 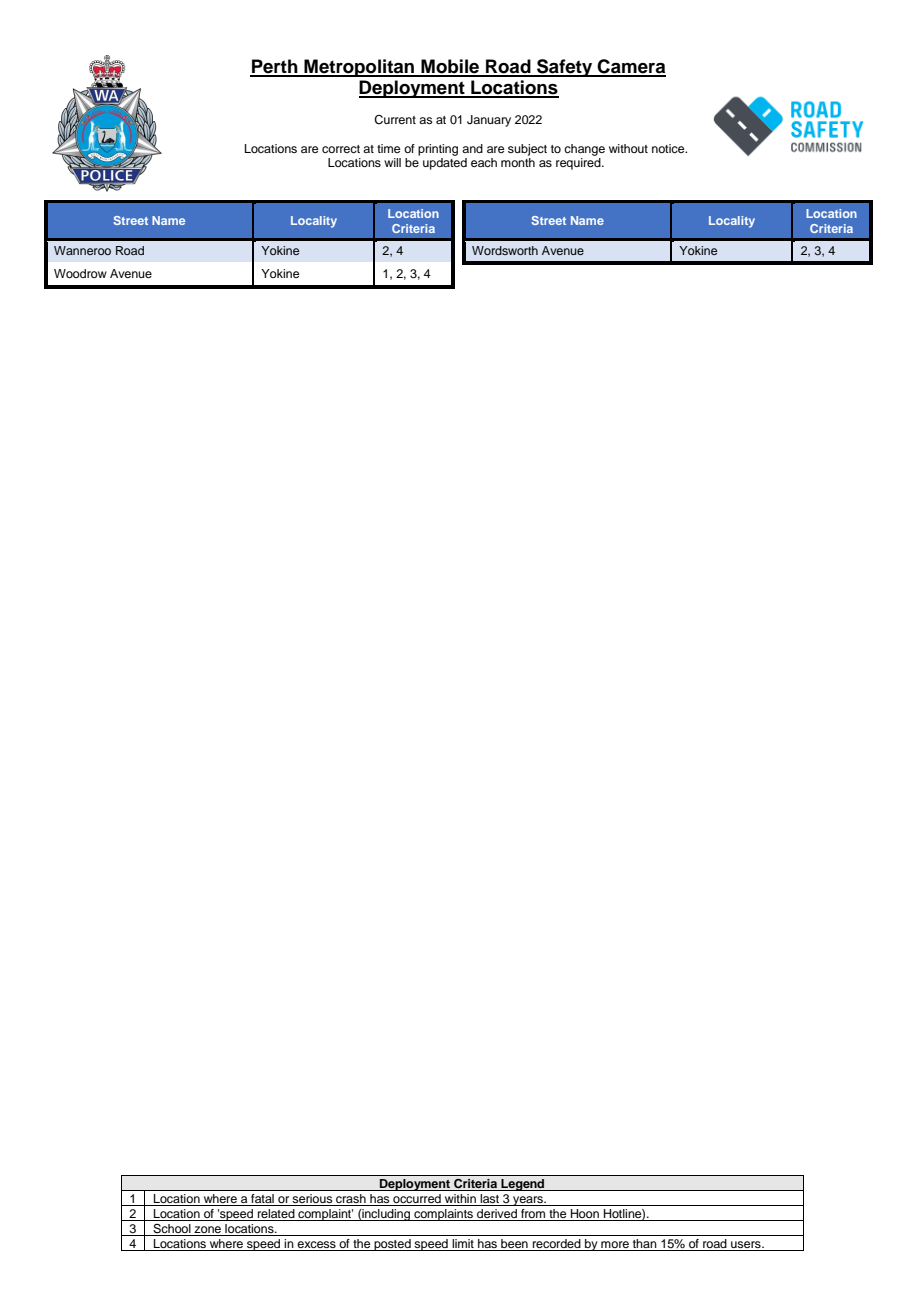 What do you see at coordinates (392, 1245) in the document?
I see `posted` at bounding box center [392, 1245].
